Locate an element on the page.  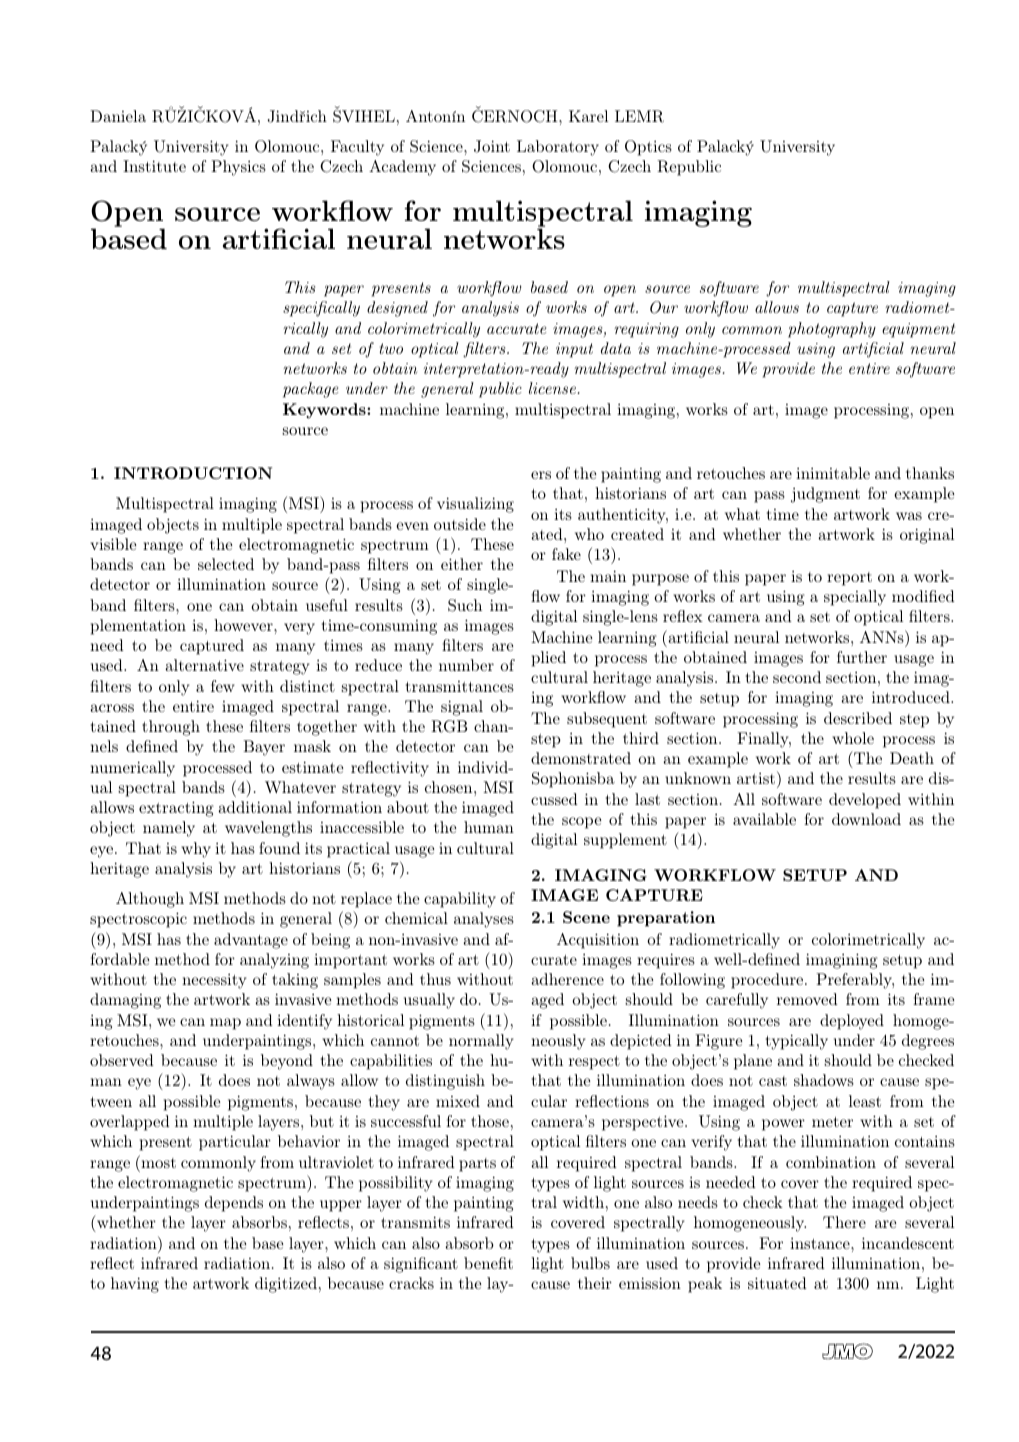
few is located at coordinates (223, 686).
